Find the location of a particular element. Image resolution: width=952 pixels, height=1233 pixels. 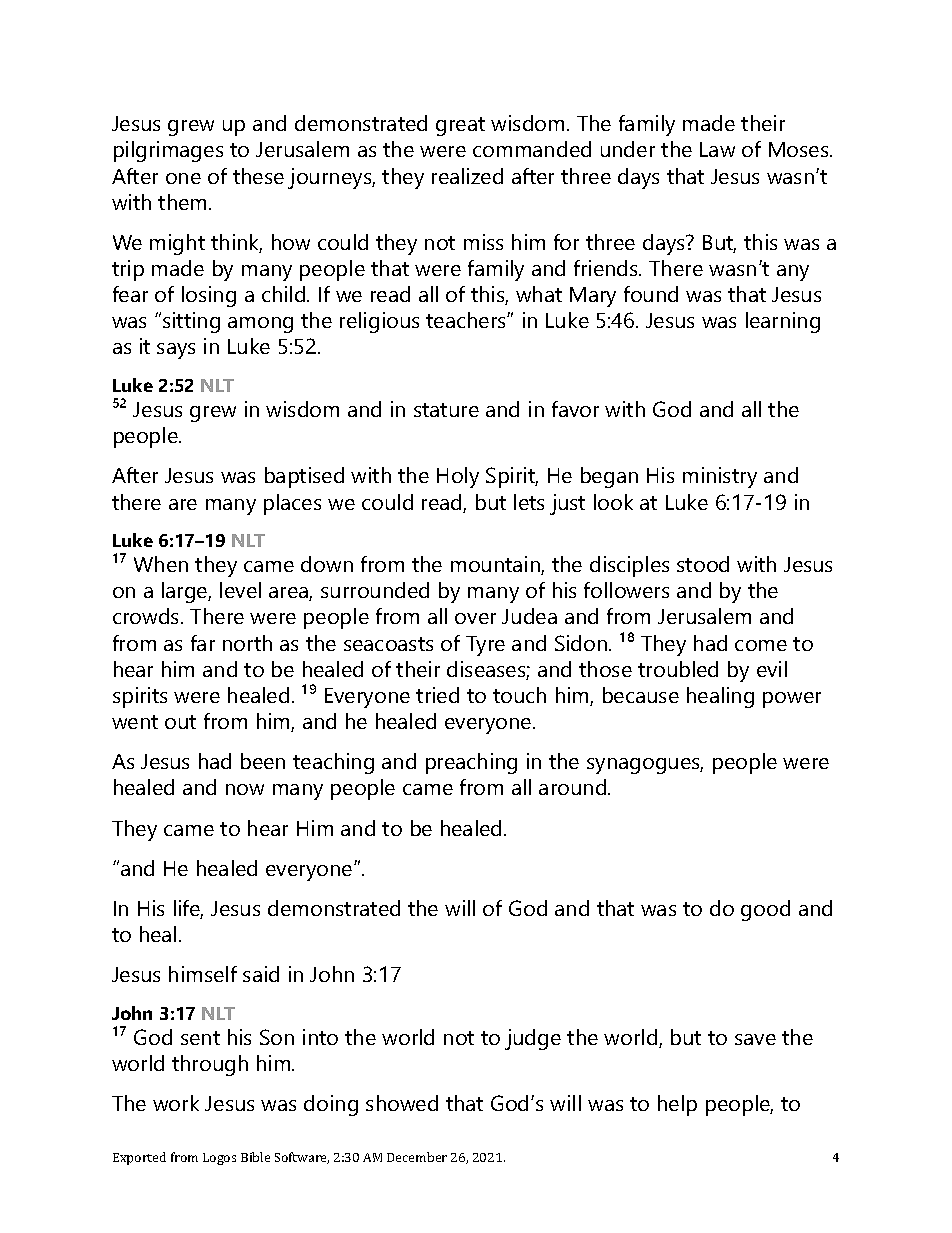

pilgrimages is located at coordinates (168, 151).
